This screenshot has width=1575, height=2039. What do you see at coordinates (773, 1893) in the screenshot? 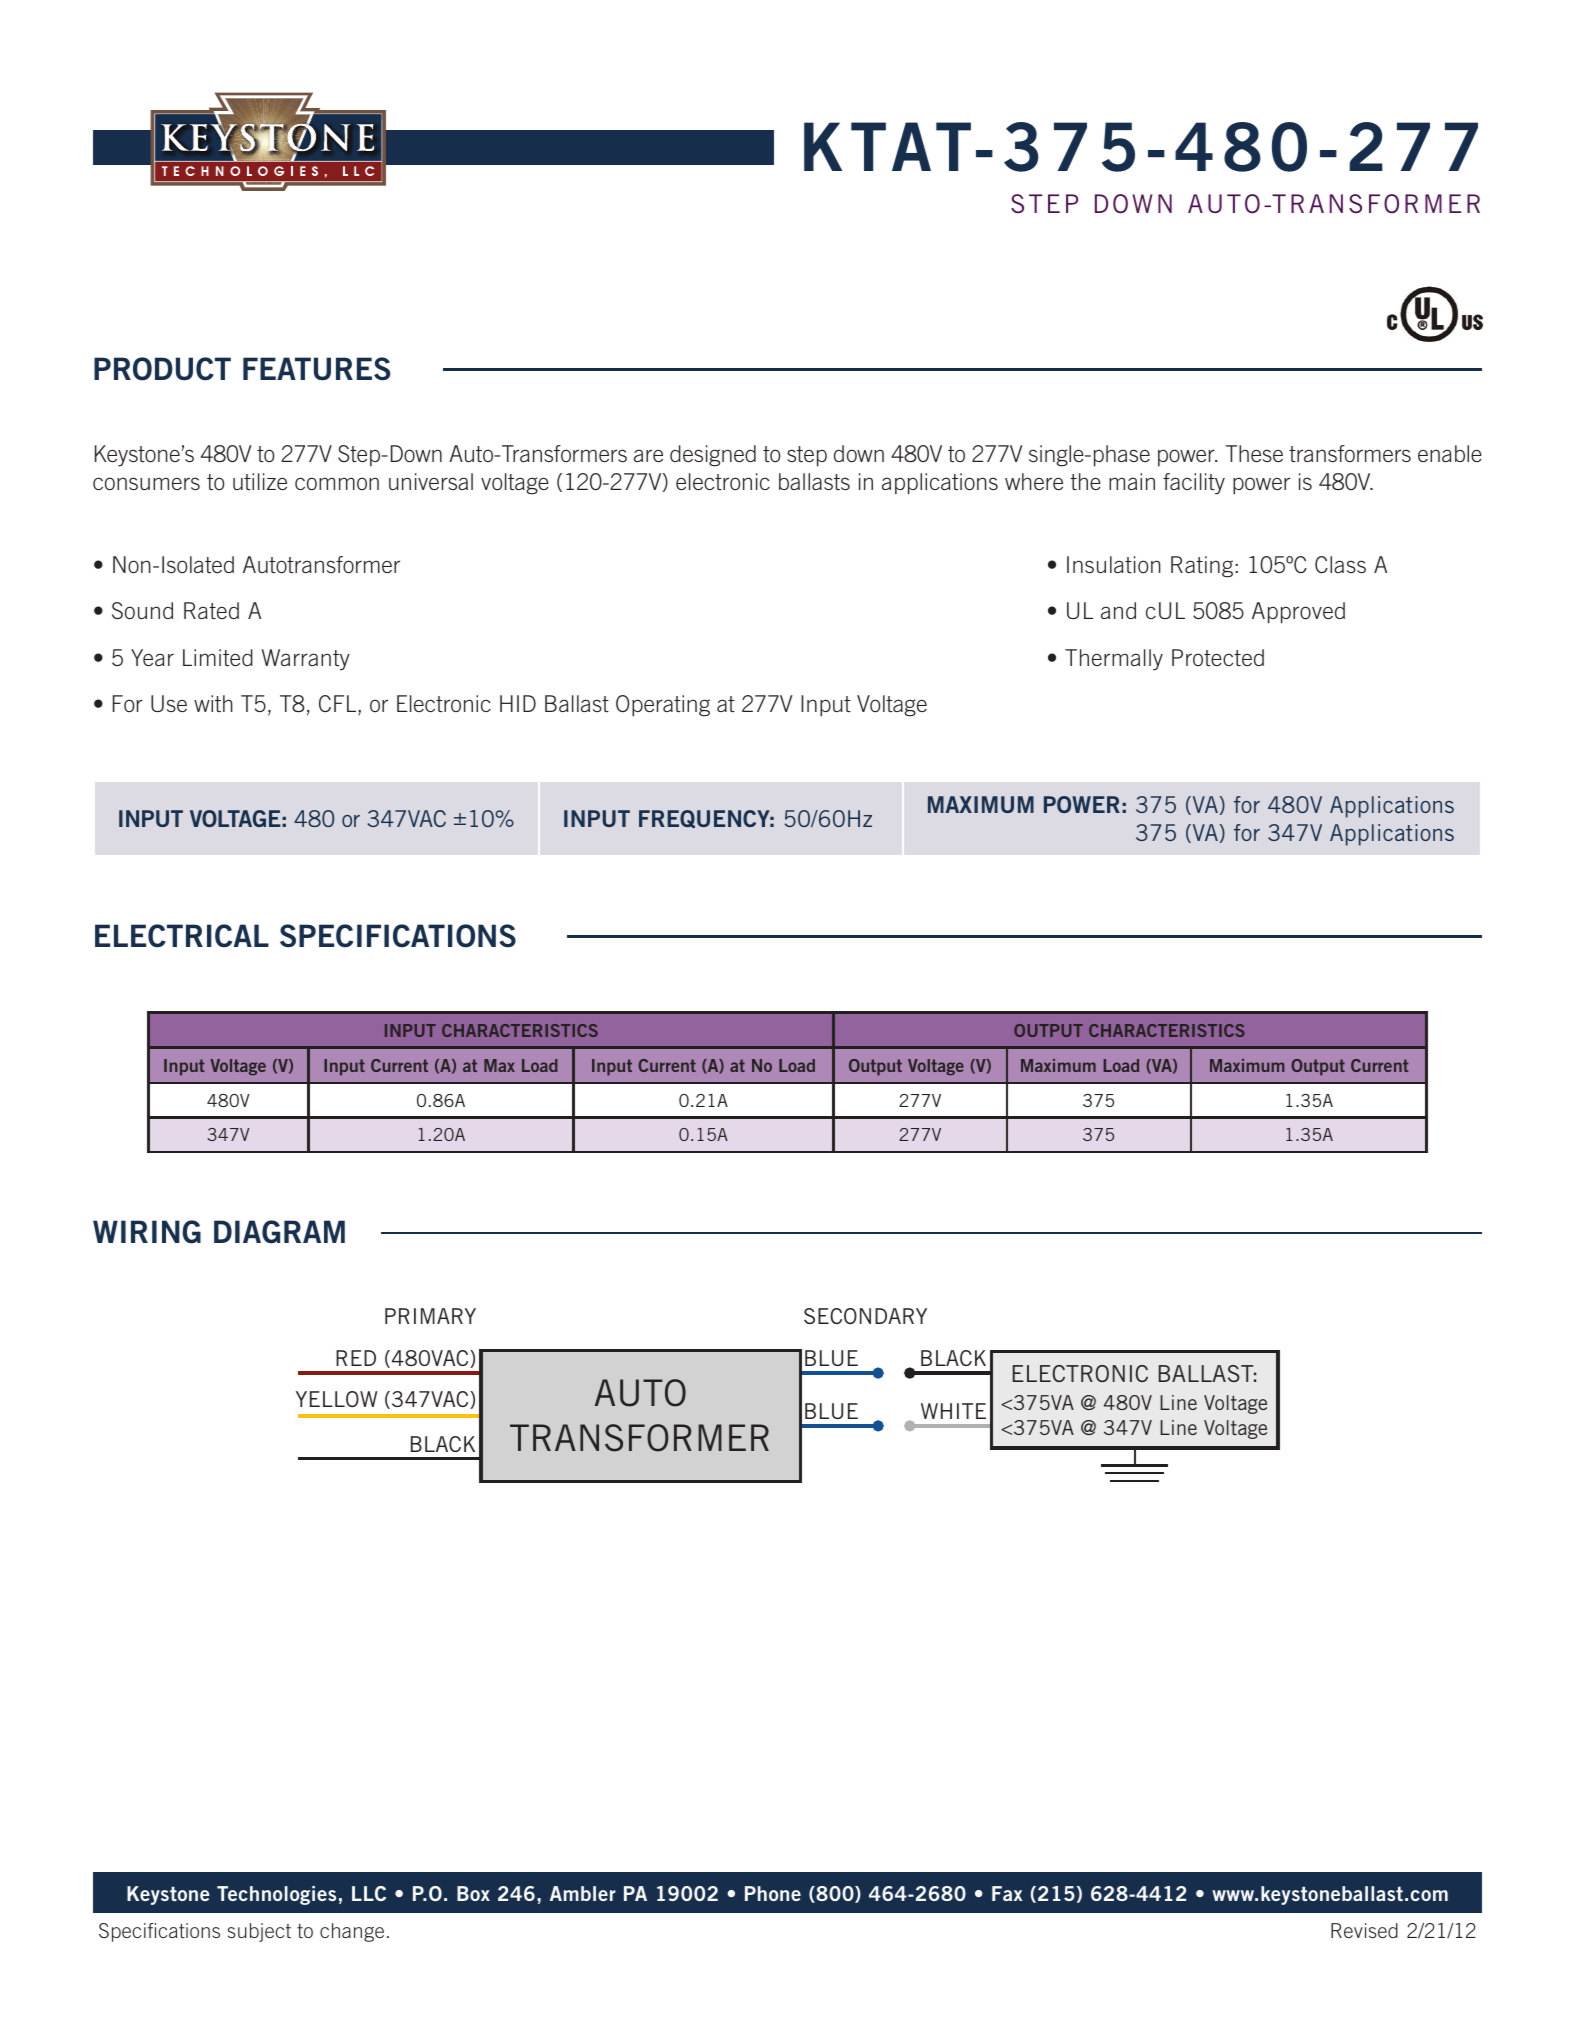
I see `Phone` at bounding box center [773, 1893].
